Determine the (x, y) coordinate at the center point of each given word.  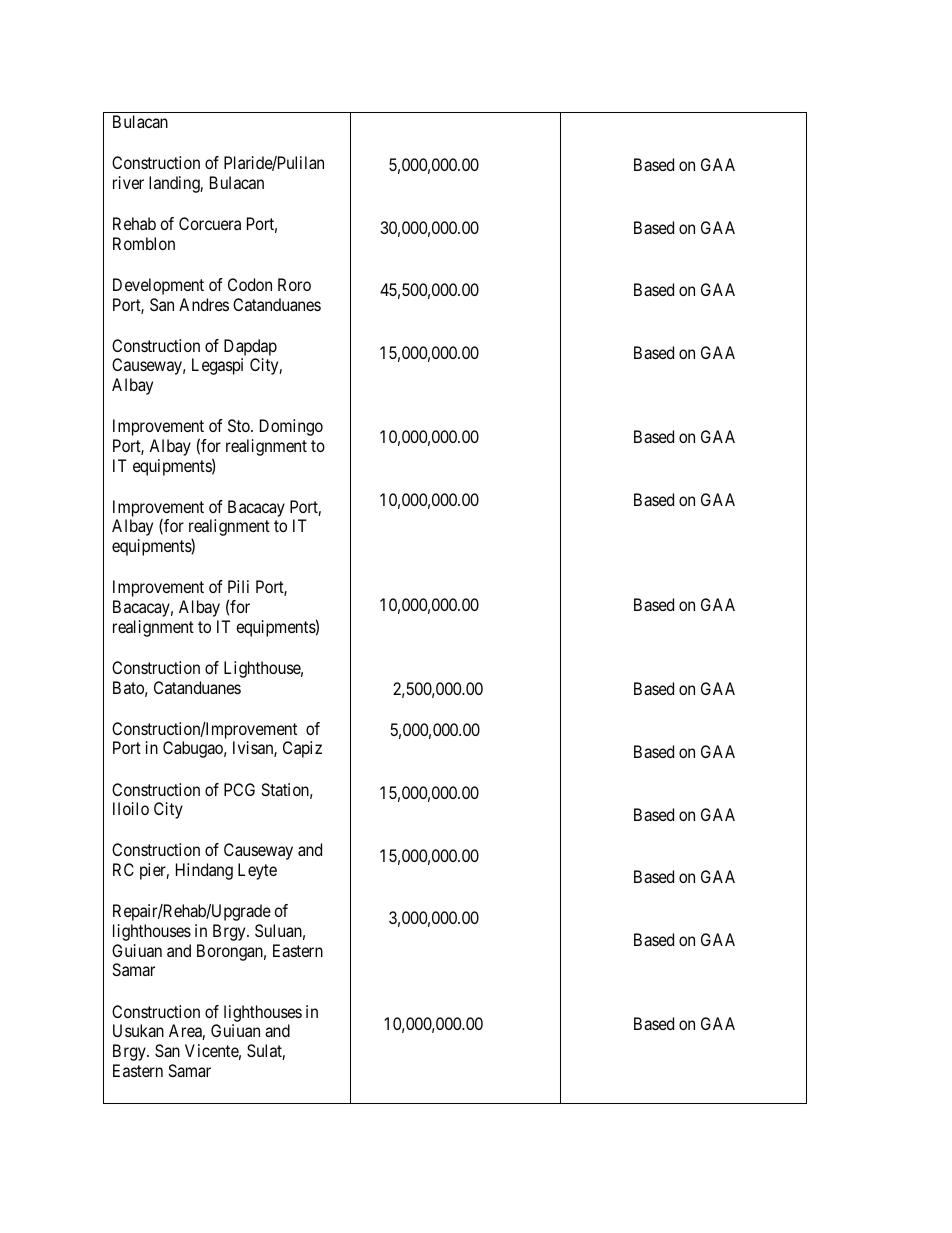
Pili (238, 586)
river (128, 182)
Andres (204, 304)
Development (158, 286)
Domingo (291, 427)
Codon (250, 284)
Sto (240, 425)
